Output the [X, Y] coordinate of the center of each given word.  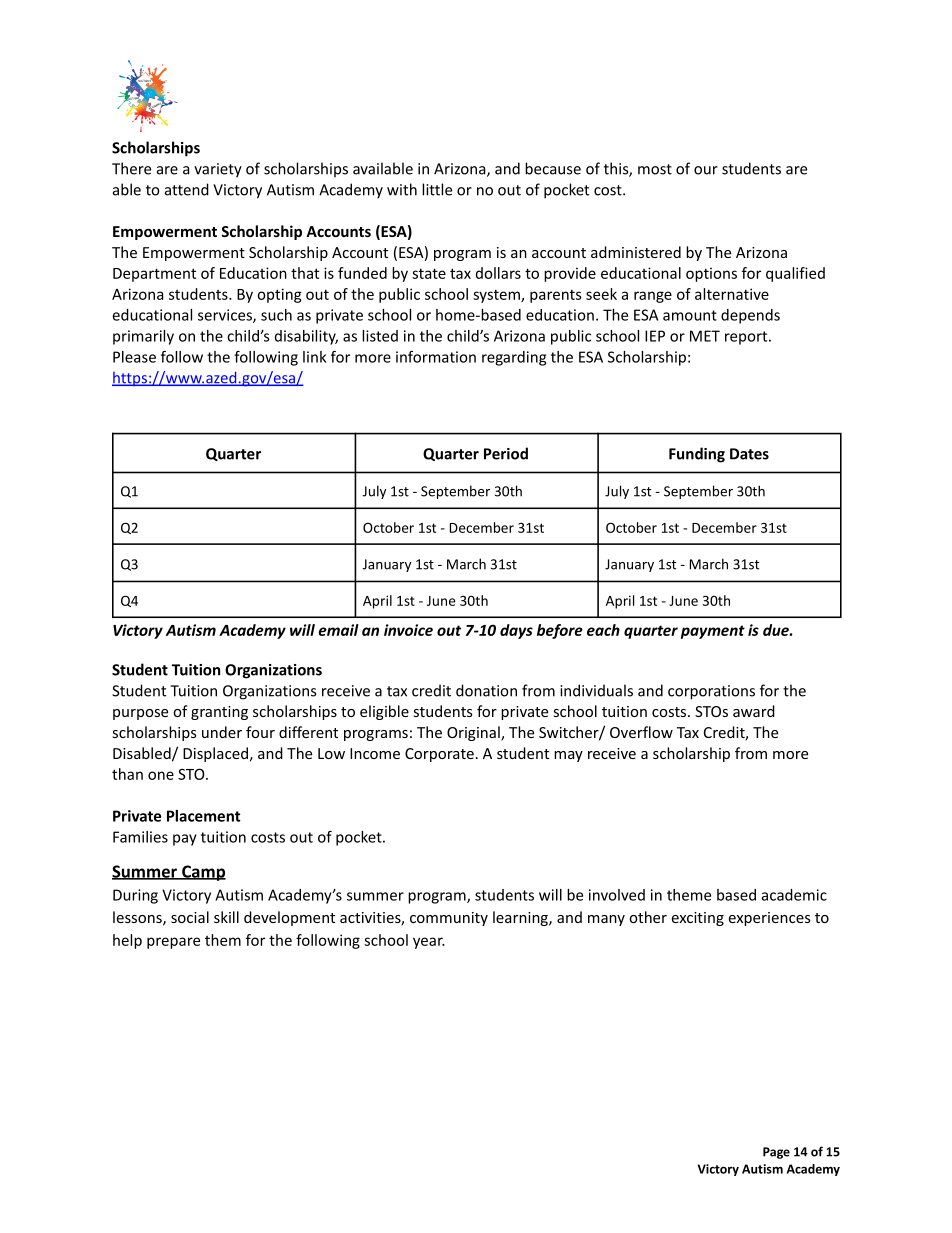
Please [134, 357]
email [338, 630]
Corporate [439, 755]
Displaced [215, 754]
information [436, 357]
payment [713, 632]
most [655, 169]
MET [705, 336]
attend [187, 189]
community [449, 919]
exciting [698, 919]
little [437, 189]
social [190, 917]
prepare [173, 943]
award [754, 711]
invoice [408, 630]
